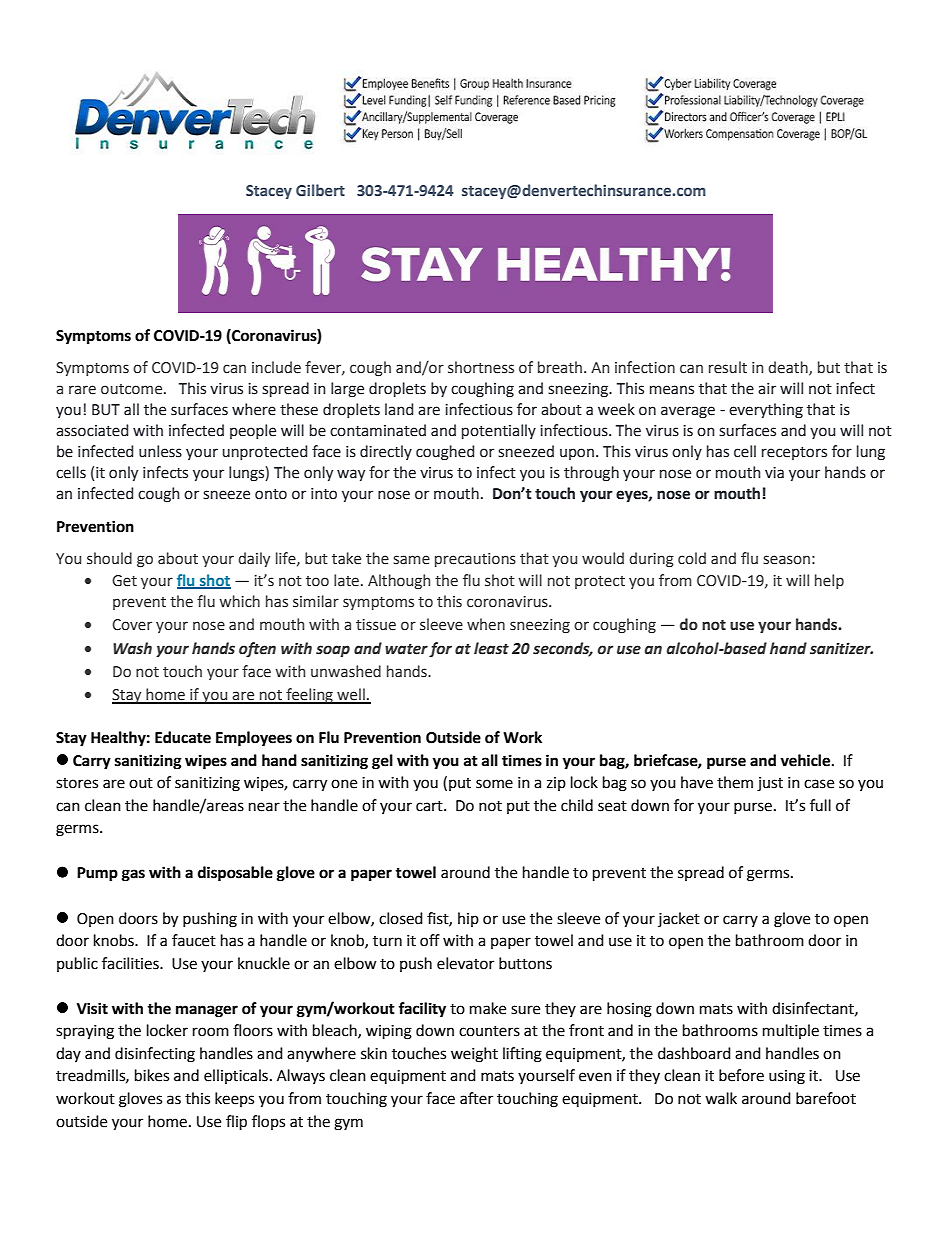 Image resolution: width=952 pixels, height=1233 pixels. Describe the element at coordinates (160, 451) in the page. I see `unless` at that location.
